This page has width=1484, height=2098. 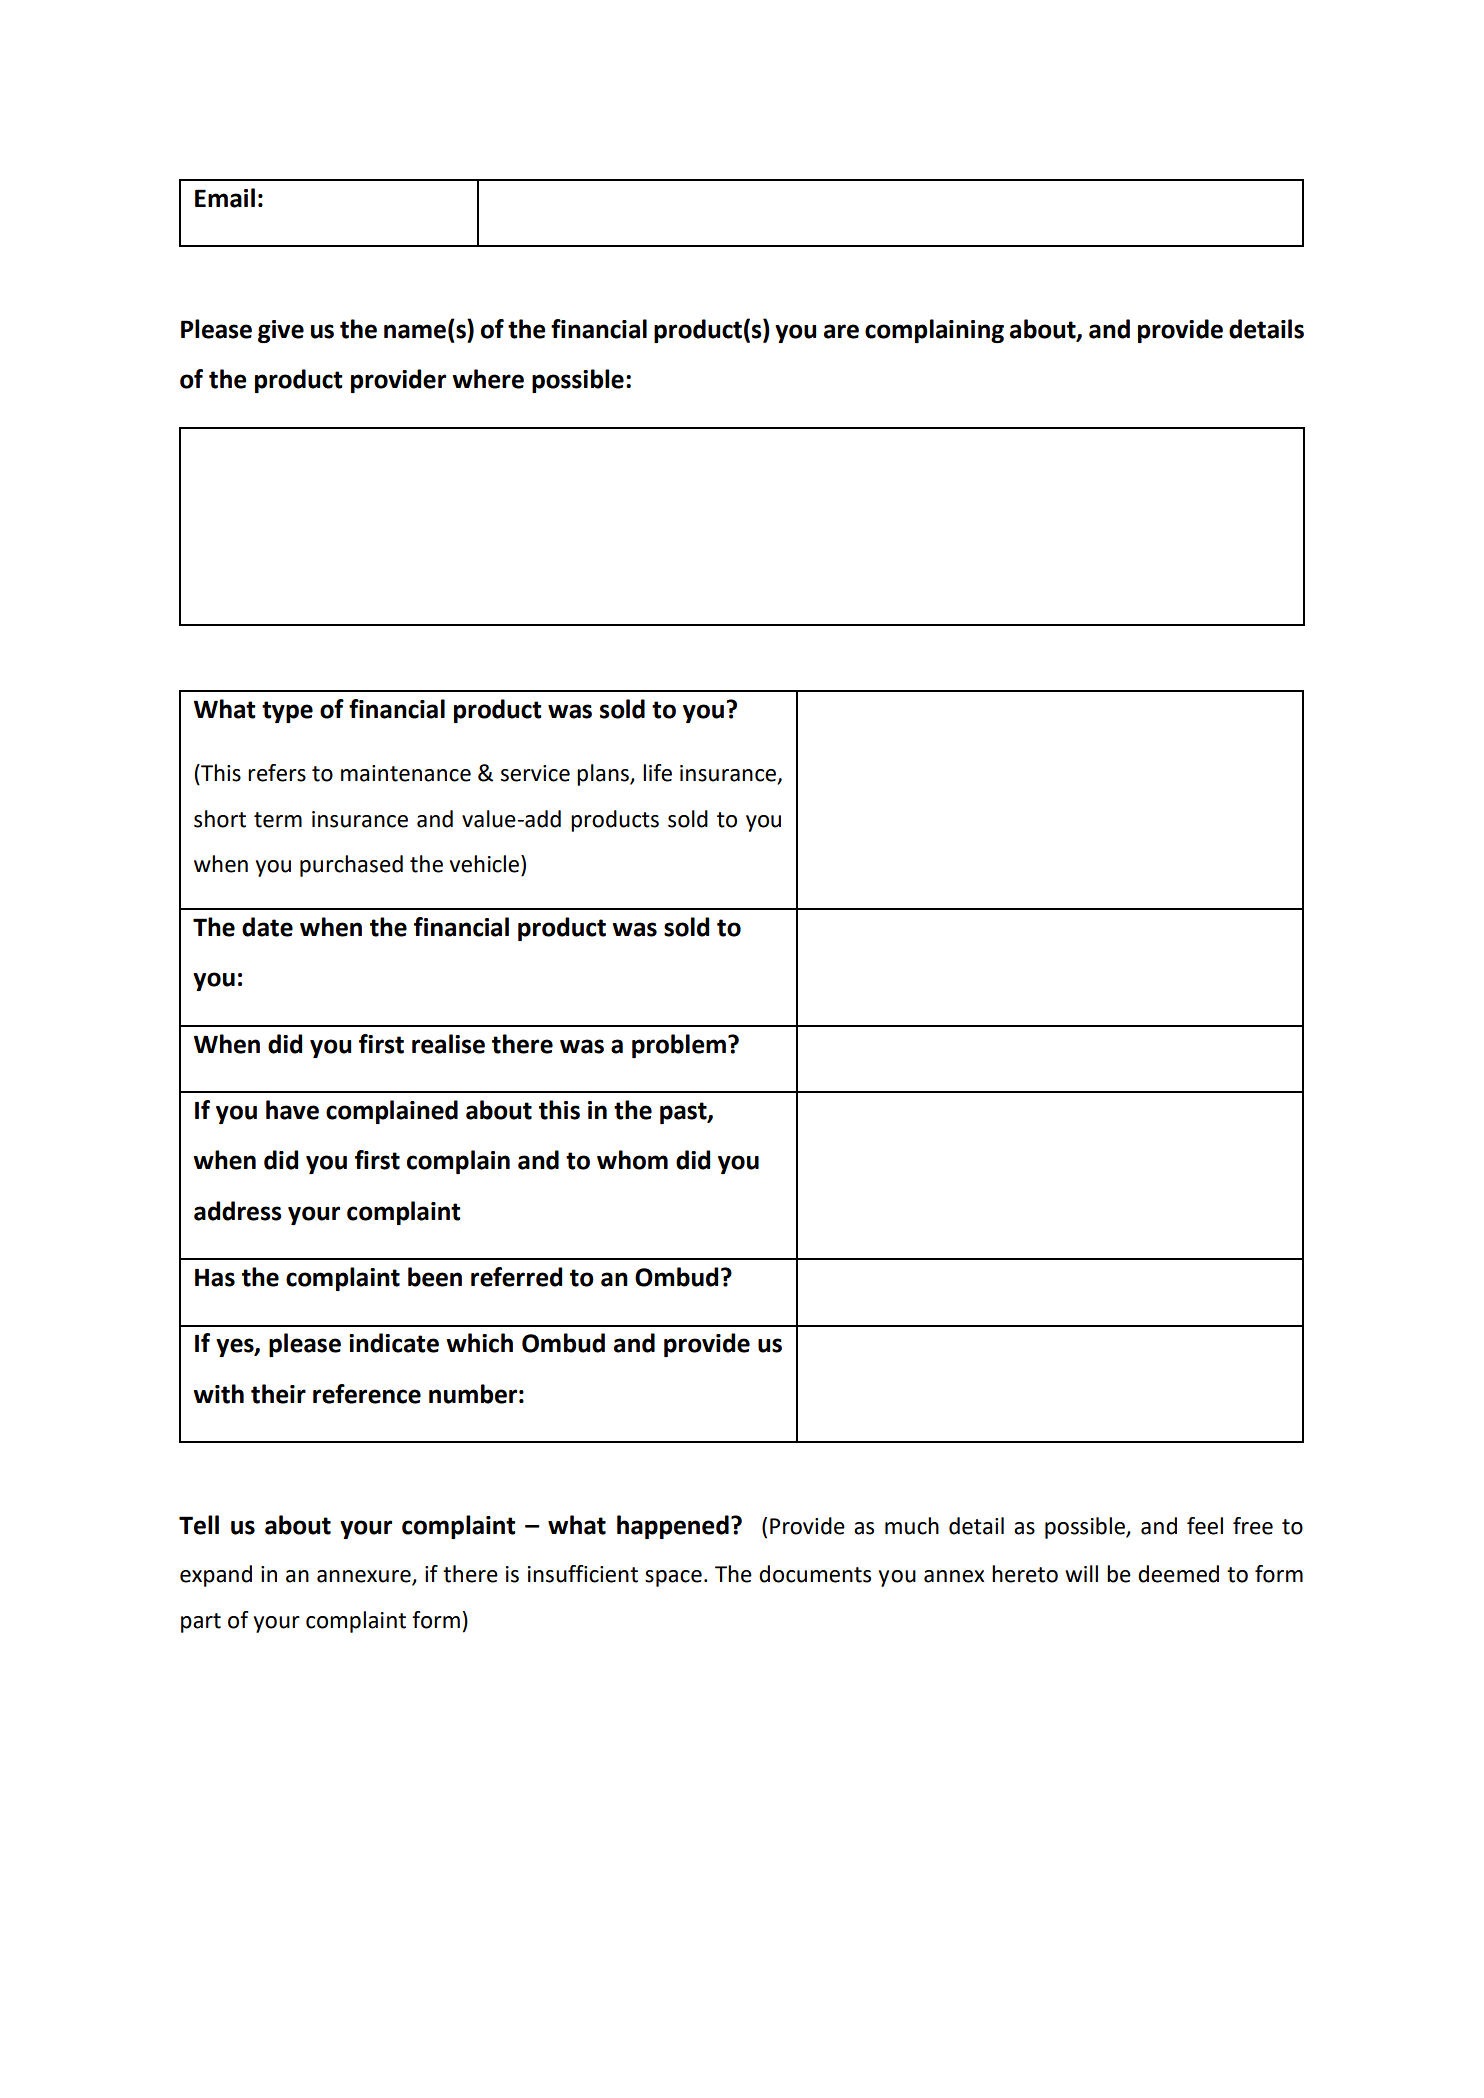 What do you see at coordinates (1205, 1526) in the page?
I see `feel` at bounding box center [1205, 1526].
